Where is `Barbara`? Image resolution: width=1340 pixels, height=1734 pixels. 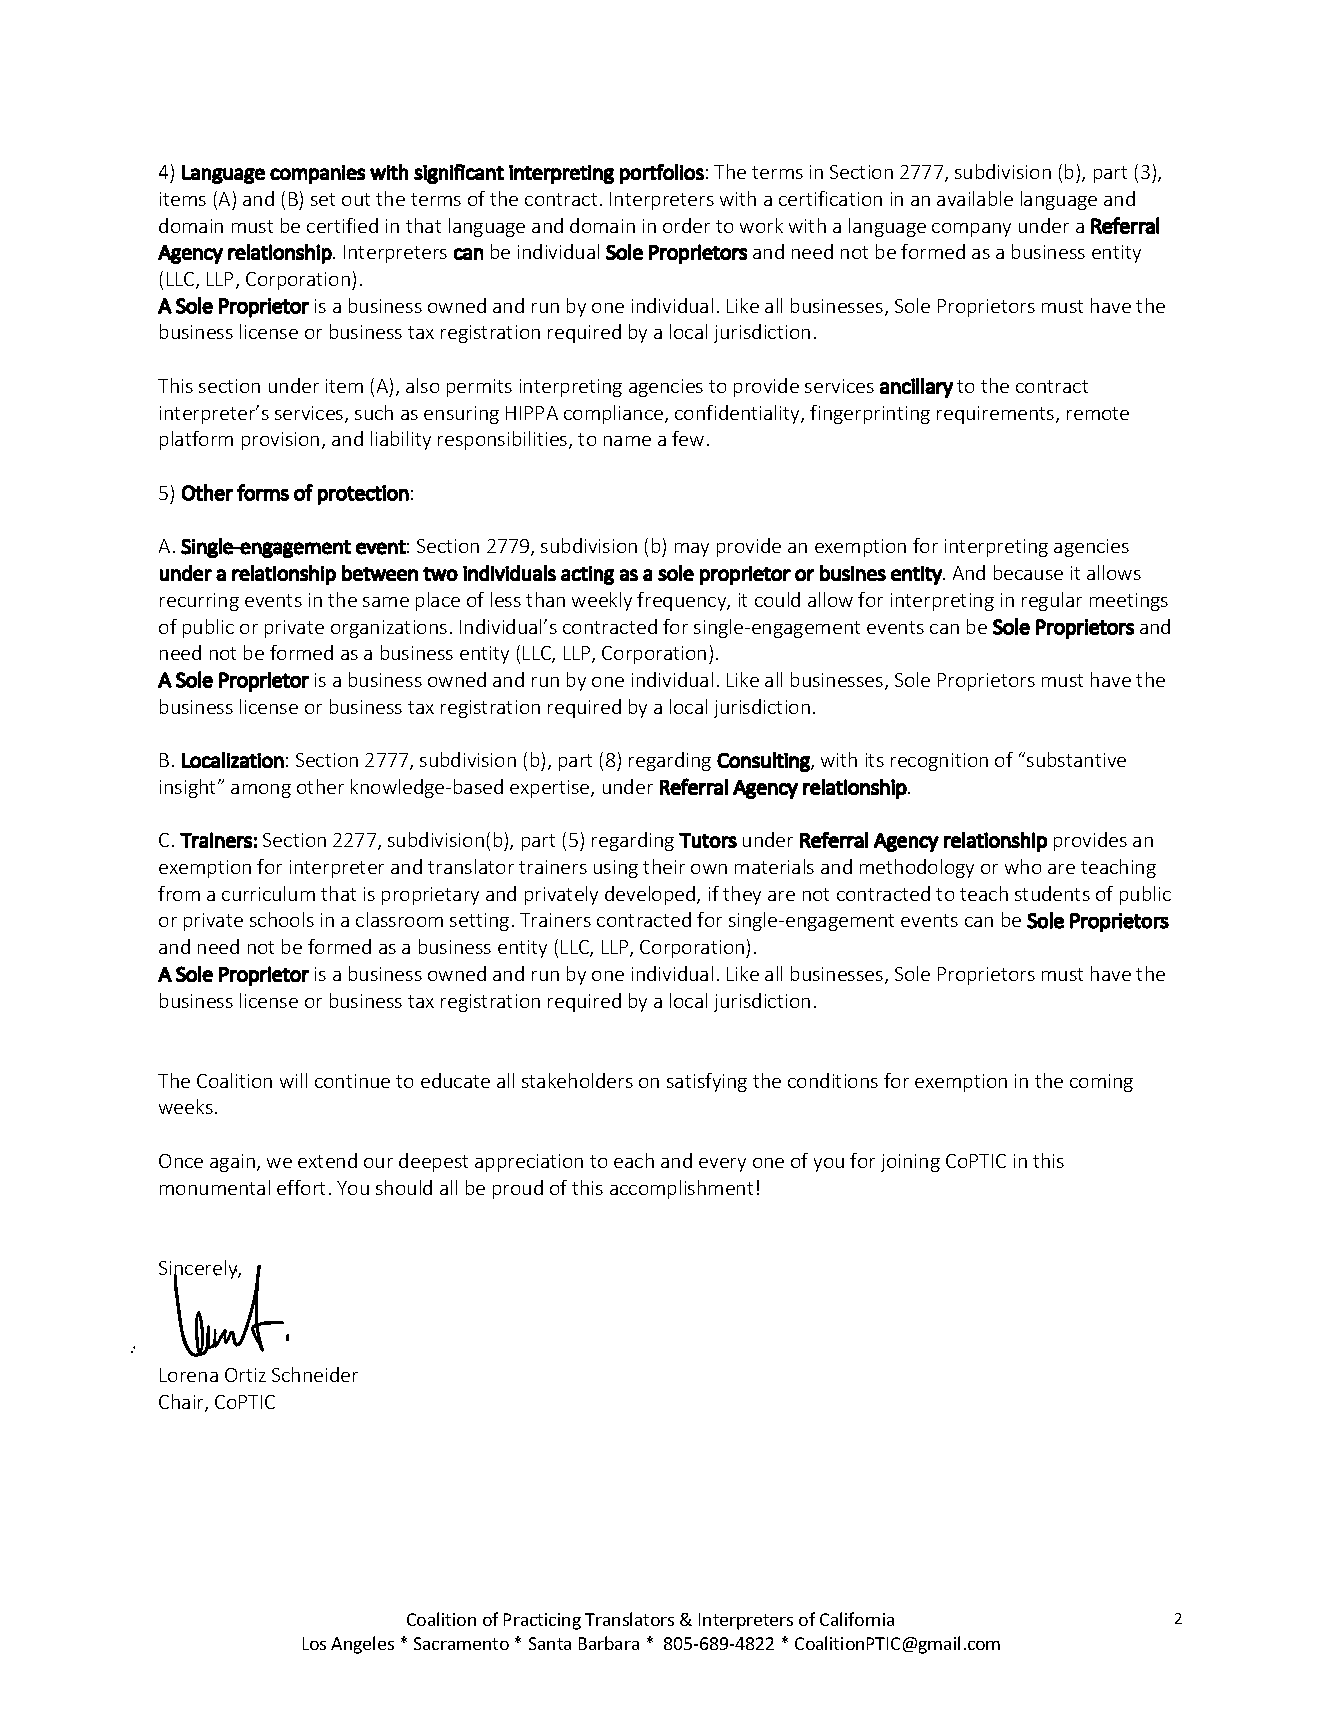
Barbara is located at coordinates (609, 1643).
